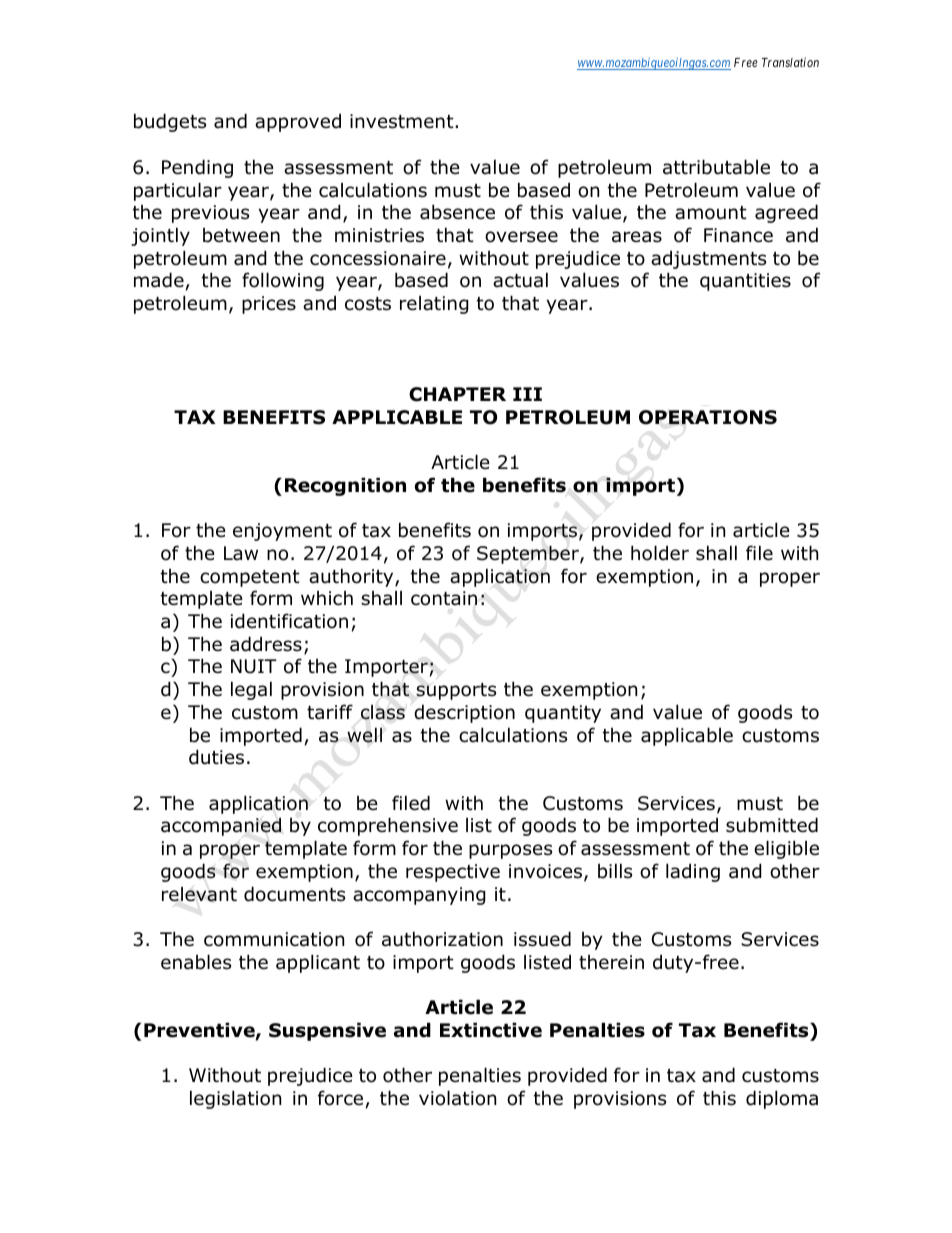  I want to click on approved, so click(298, 122).
